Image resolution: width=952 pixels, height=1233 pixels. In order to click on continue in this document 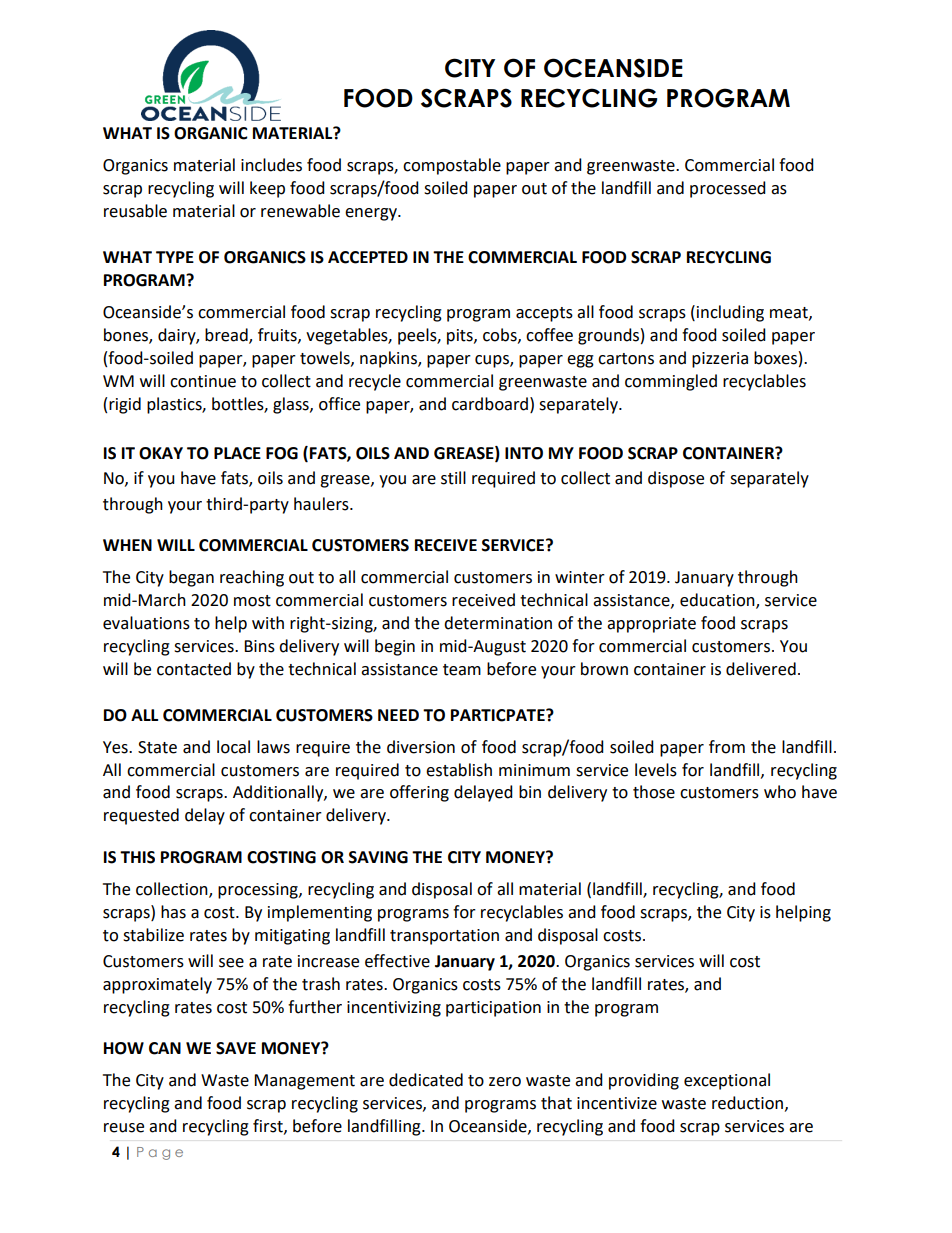, I will do `click(203, 381)`.
